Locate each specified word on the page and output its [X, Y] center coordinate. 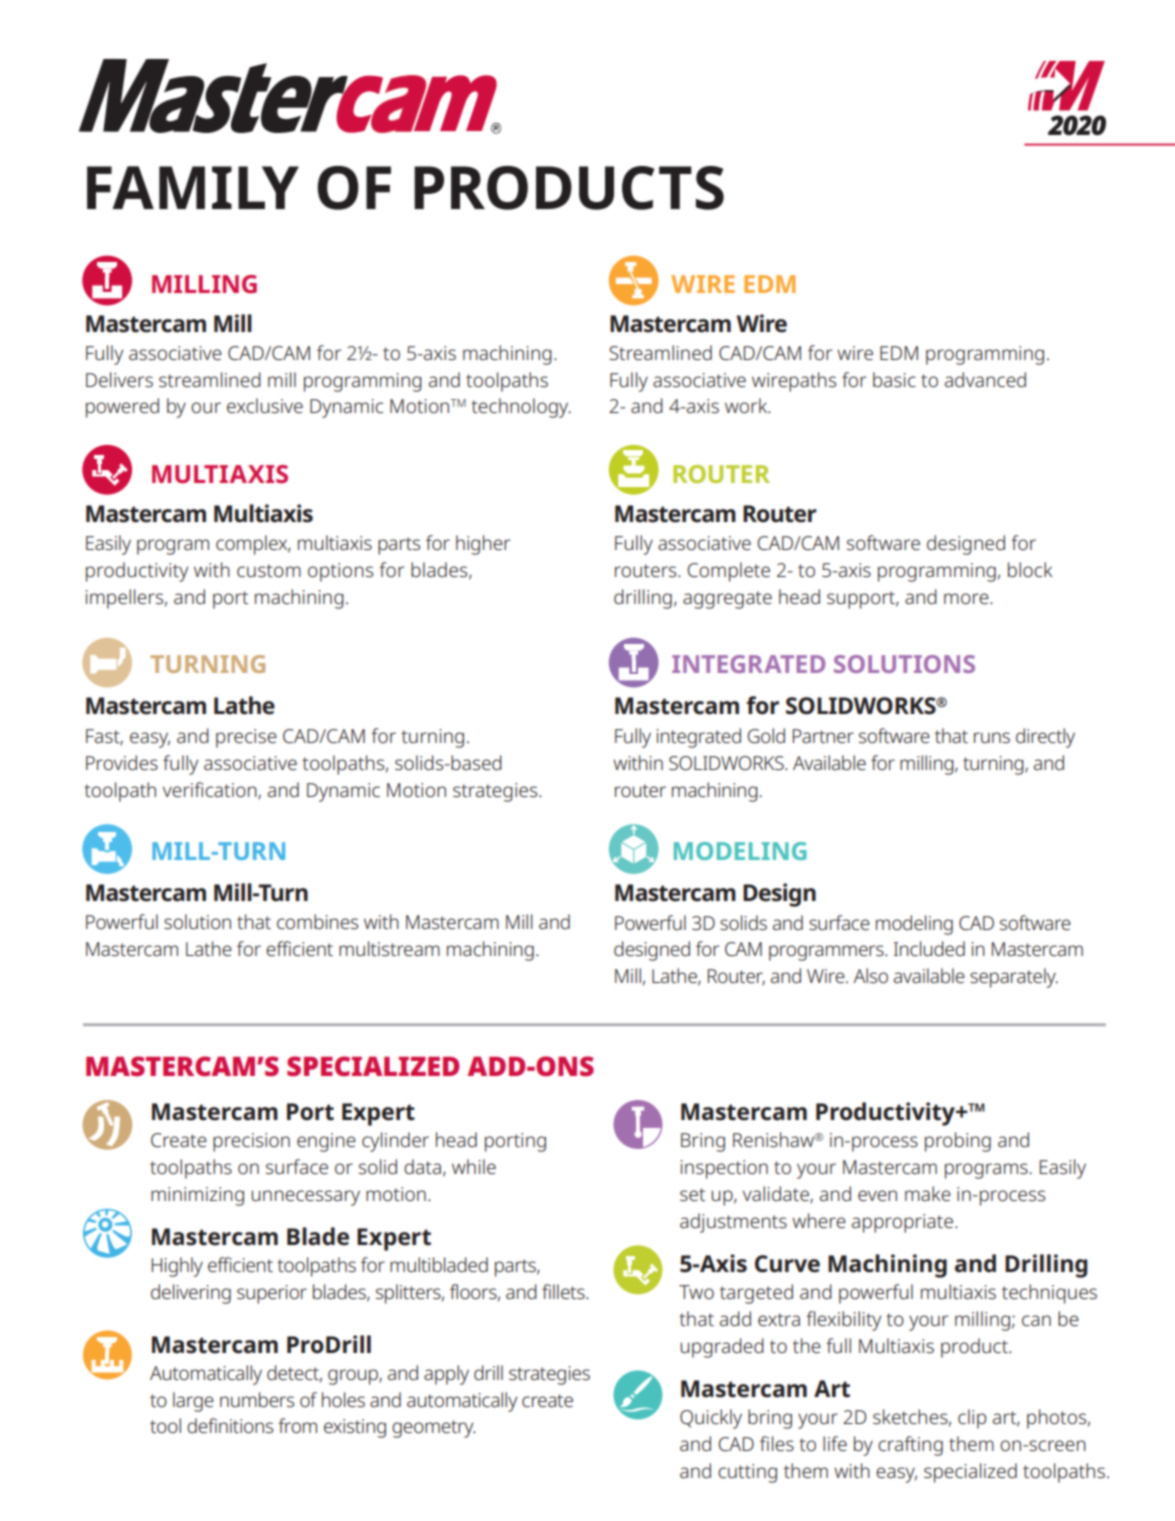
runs [992, 737]
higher [483, 545]
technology [521, 408]
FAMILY [193, 187]
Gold [766, 735]
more [967, 598]
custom [269, 570]
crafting [910, 1446]
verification [211, 791]
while [474, 1166]
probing [958, 1142]
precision [251, 1142]
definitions [230, 1425]
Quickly [711, 1419]
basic [894, 379]
